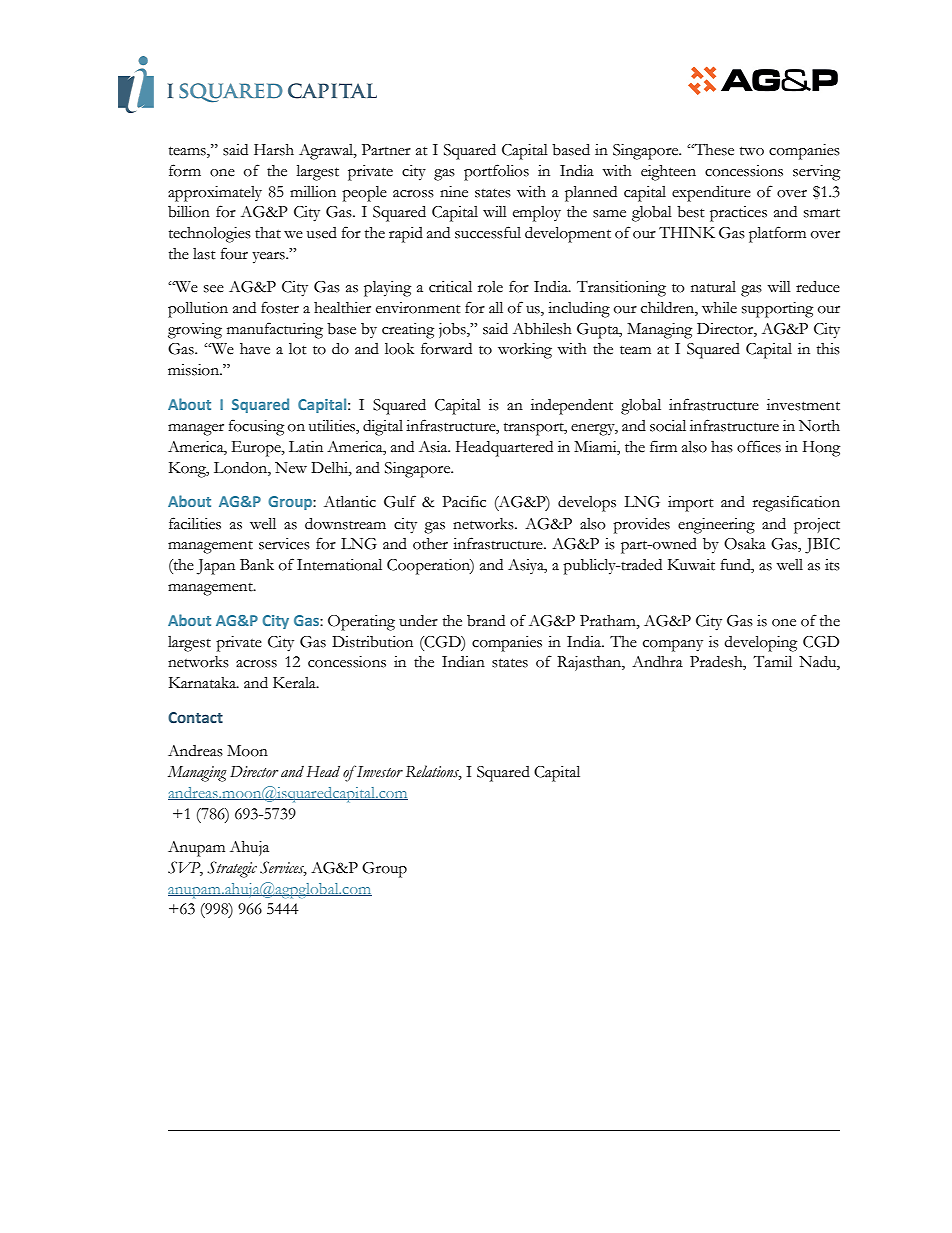  What do you see at coordinates (760, 643) in the page?
I see `developing` at bounding box center [760, 643].
